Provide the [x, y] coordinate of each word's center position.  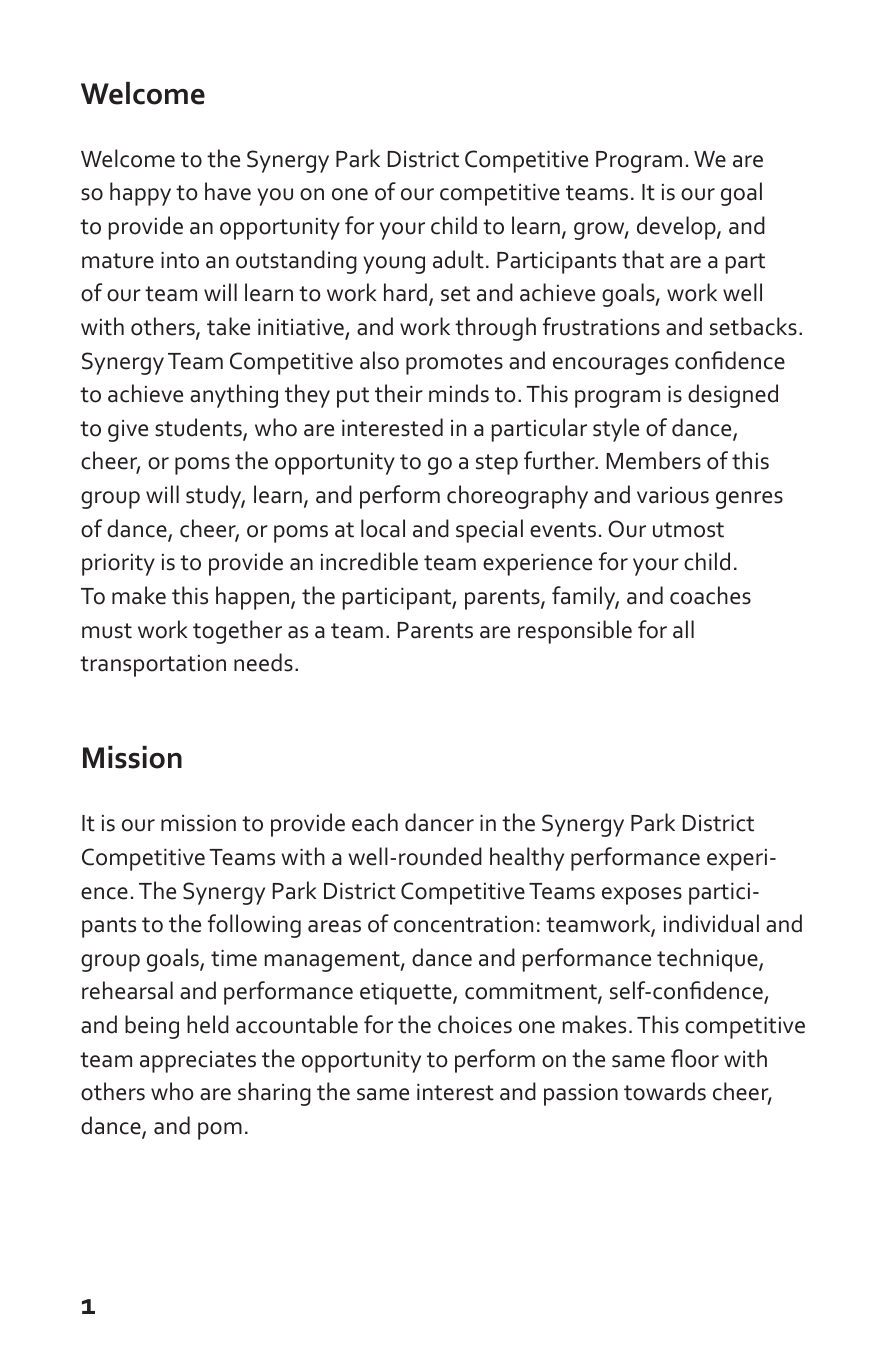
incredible [369, 561]
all [683, 629]
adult [458, 259]
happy [140, 194]
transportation [153, 666]
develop [677, 228]
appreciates [198, 1062]
